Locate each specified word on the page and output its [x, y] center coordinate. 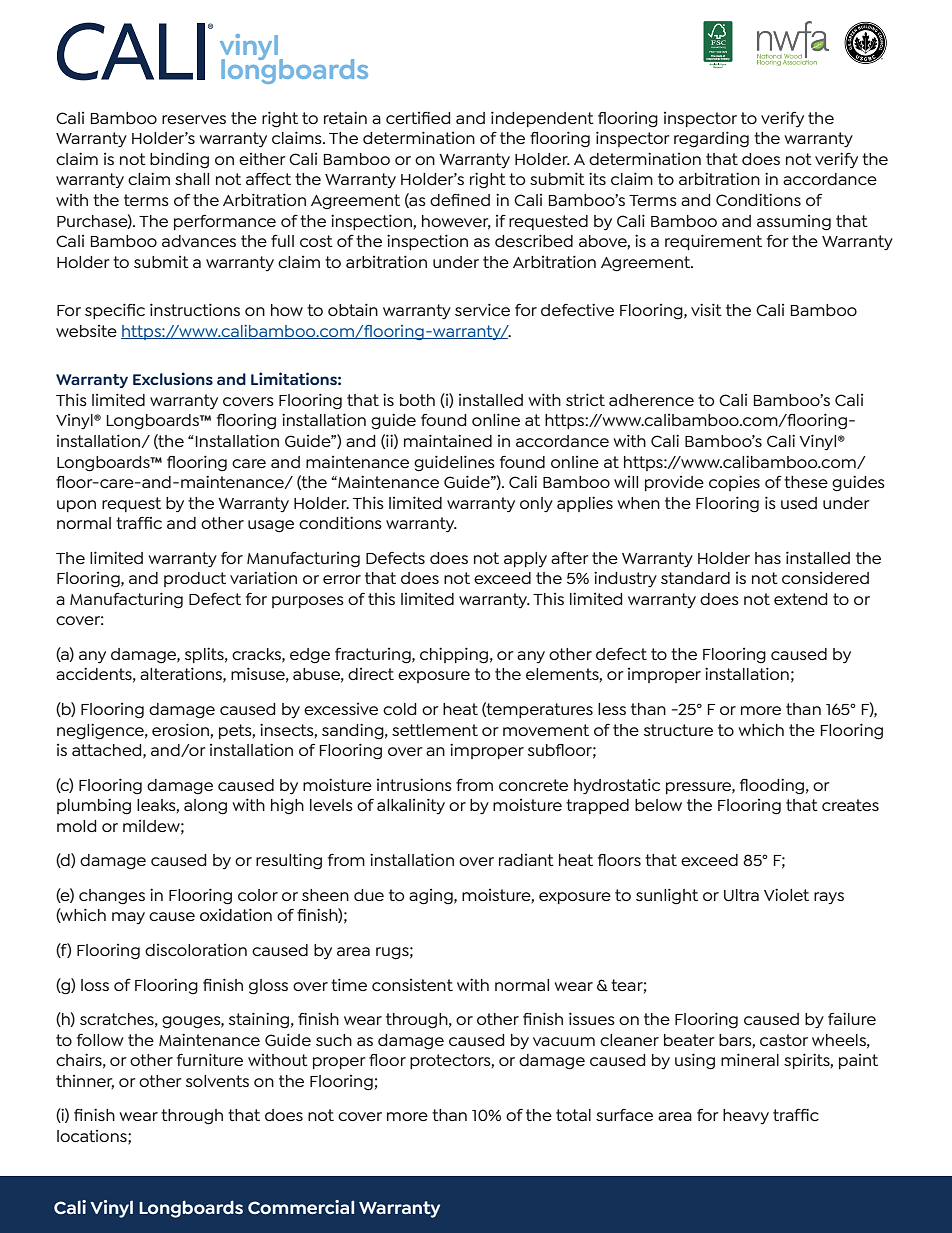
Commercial [301, 1207]
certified [418, 118]
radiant [526, 860]
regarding [711, 139]
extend [801, 599]
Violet [786, 894]
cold [400, 709]
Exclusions [173, 378]
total [573, 1115]
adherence [651, 400]
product [195, 579]
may [128, 918]
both [417, 400]
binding [179, 160]
